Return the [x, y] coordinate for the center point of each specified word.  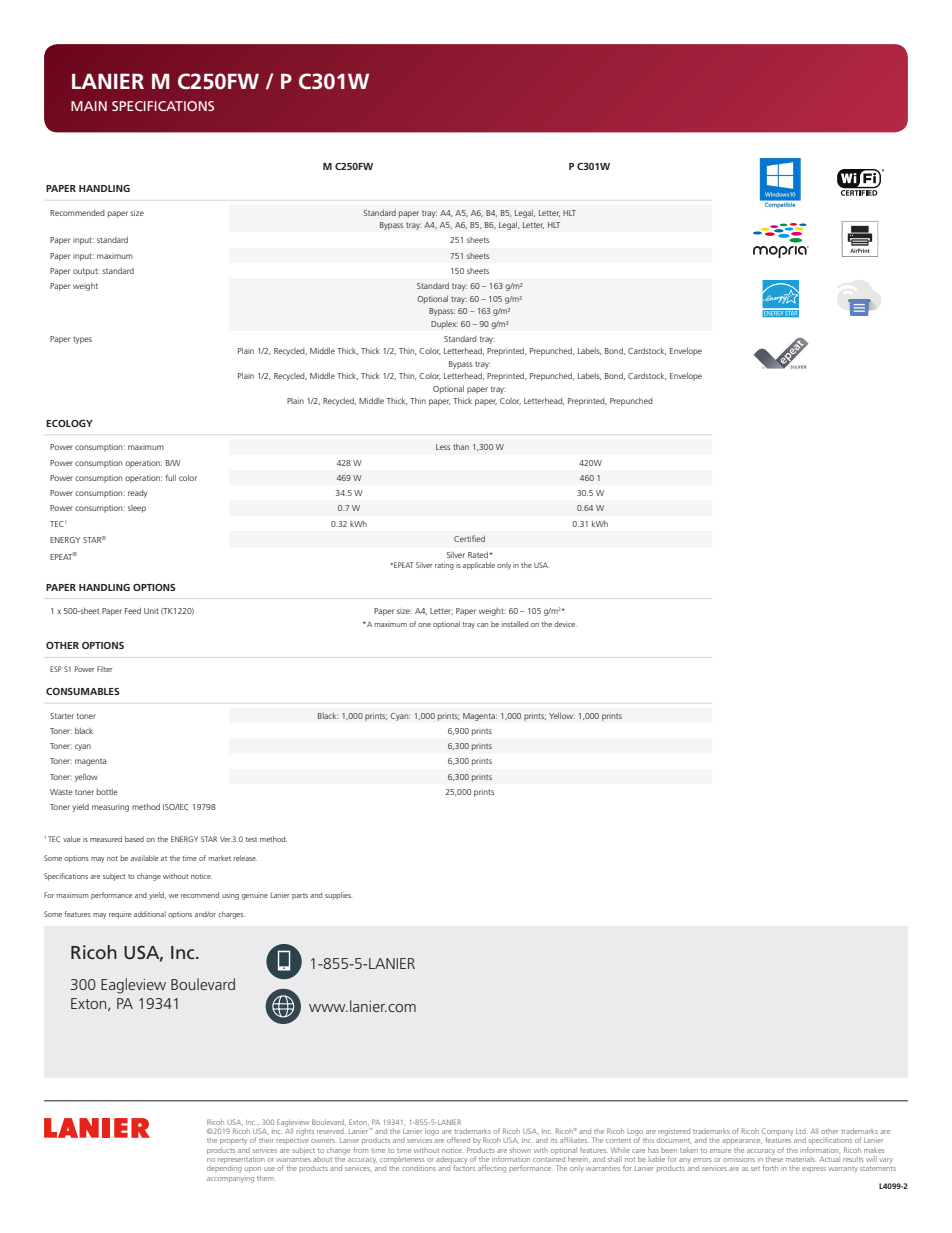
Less [443, 447]
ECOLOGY [69, 423]
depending [224, 1169]
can [482, 625]
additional [150, 914]
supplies [339, 895]
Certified [469, 538]
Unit [151, 611]
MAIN [89, 106]
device [565, 624]
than [461, 447]
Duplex [444, 325]
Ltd [801, 1131]
